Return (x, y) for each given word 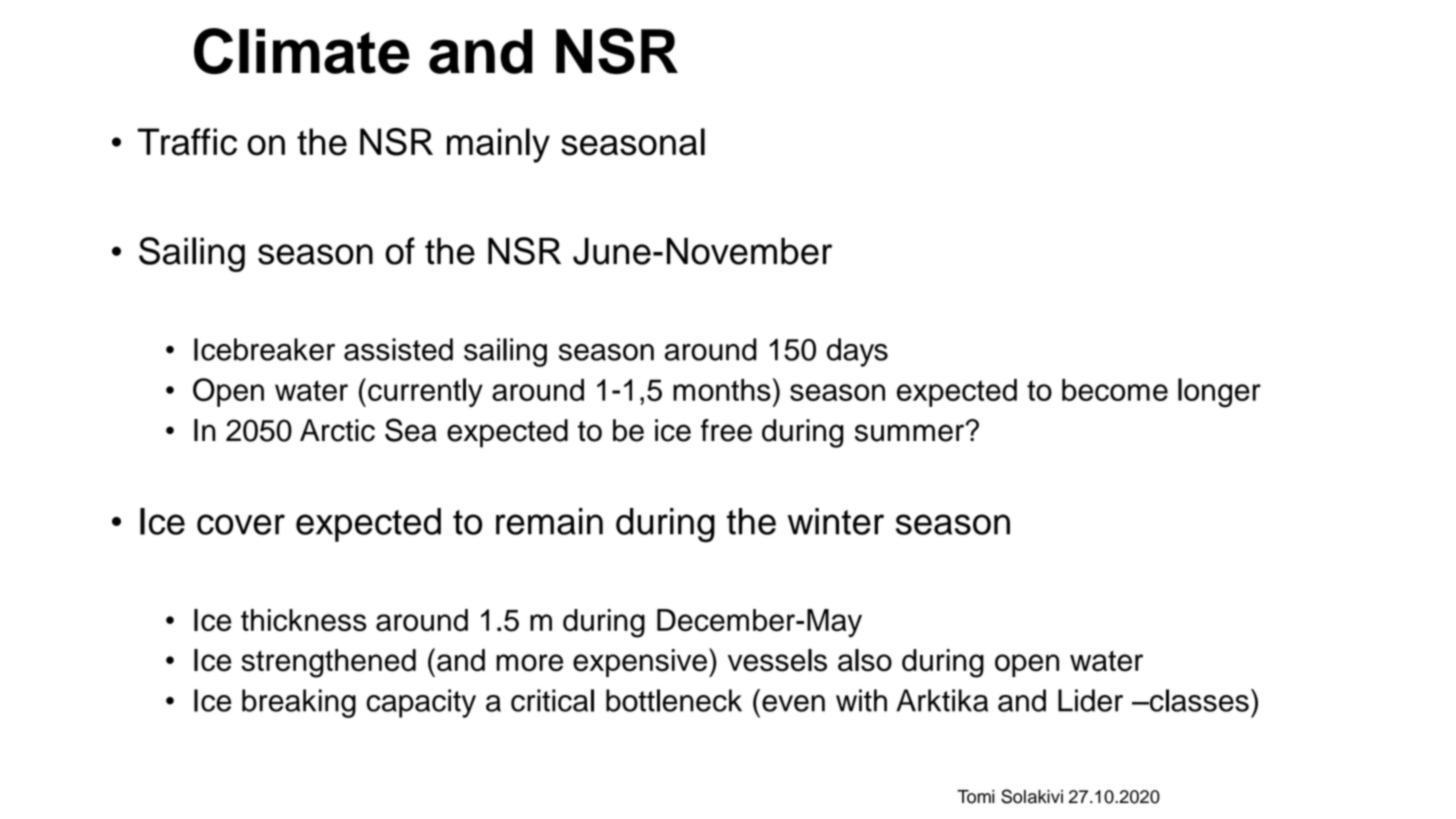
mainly (498, 145)
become (1115, 390)
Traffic (187, 142)
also (865, 660)
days (857, 352)
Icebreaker (264, 349)
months (722, 390)
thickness (304, 620)
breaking (299, 703)
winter (836, 521)
